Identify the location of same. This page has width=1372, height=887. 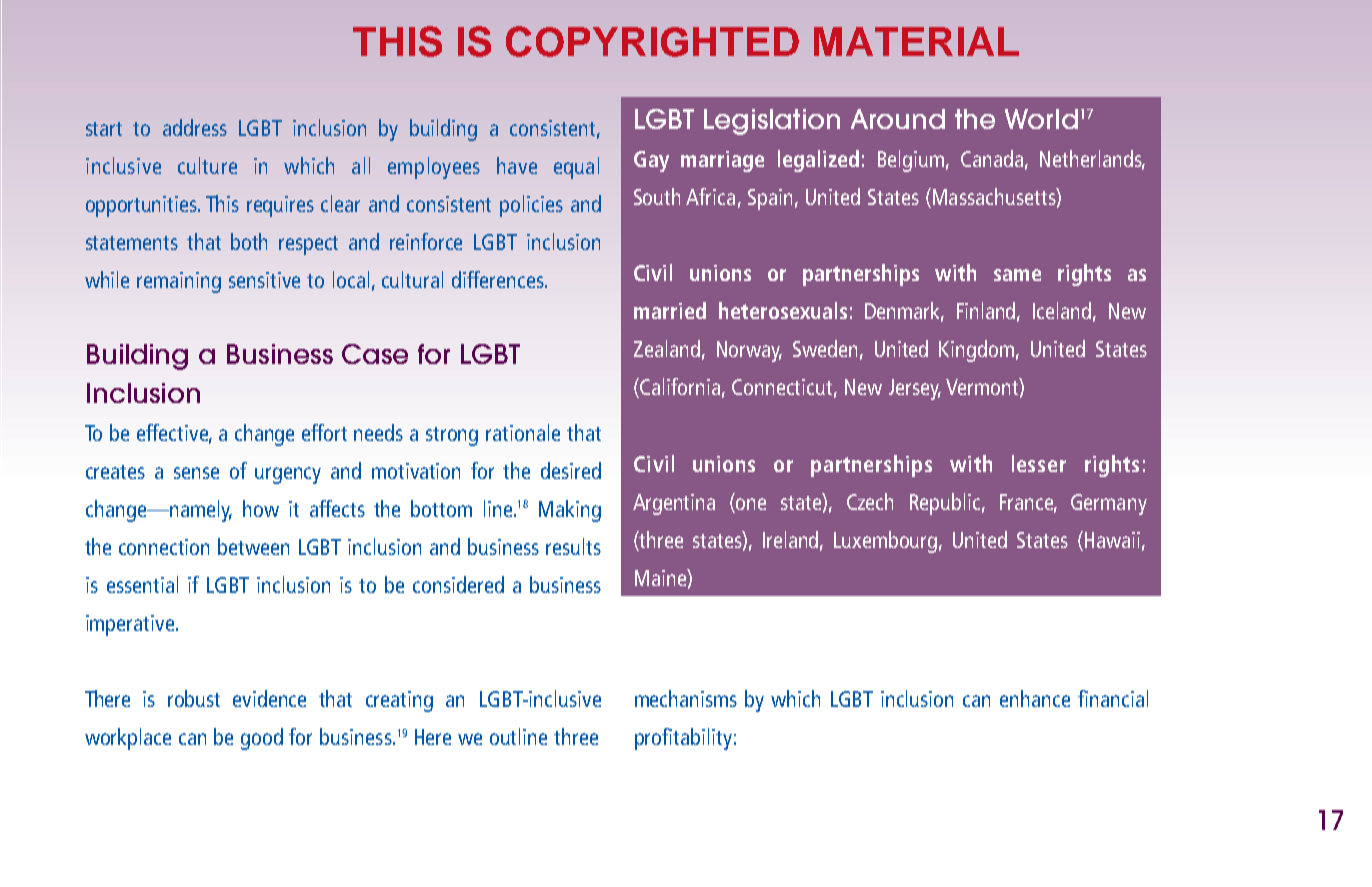
(1017, 275).
